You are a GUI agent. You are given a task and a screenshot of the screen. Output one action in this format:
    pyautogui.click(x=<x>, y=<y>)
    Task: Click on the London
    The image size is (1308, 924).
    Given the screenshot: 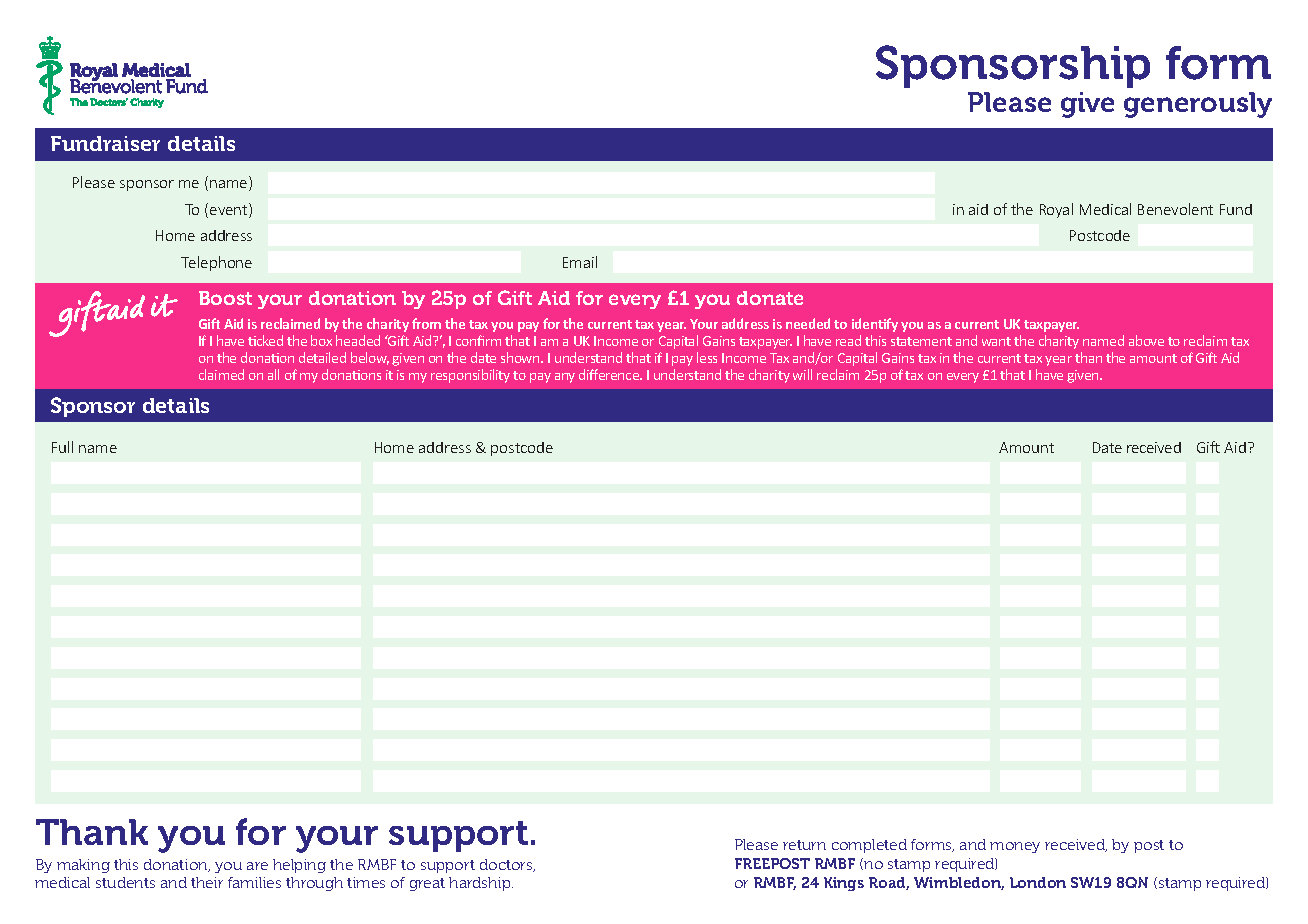 What is the action you would take?
    pyautogui.click(x=1038, y=882)
